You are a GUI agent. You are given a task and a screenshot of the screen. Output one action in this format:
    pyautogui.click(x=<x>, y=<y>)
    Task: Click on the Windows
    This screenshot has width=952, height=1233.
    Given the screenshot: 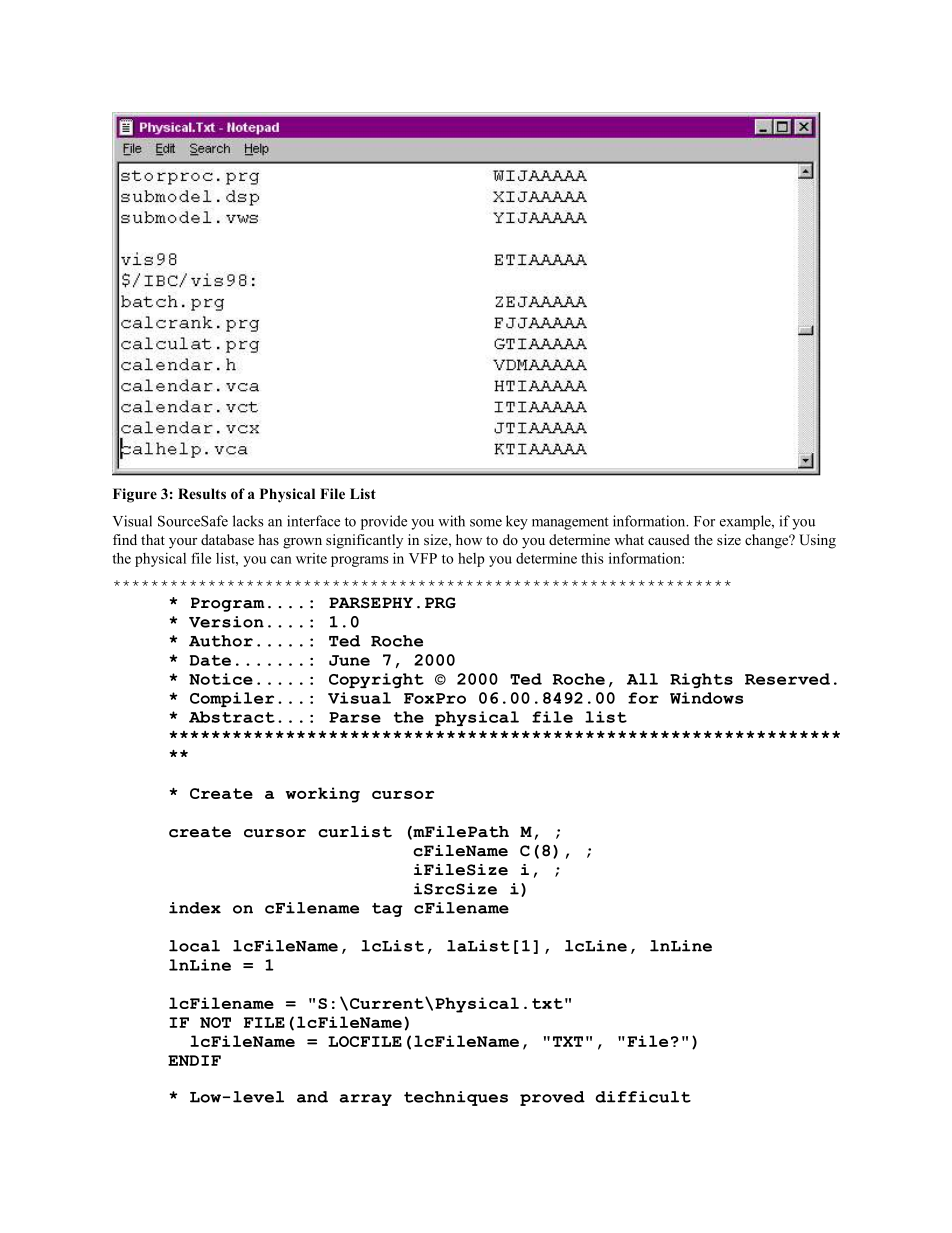 What is the action you would take?
    pyautogui.click(x=706, y=698)
